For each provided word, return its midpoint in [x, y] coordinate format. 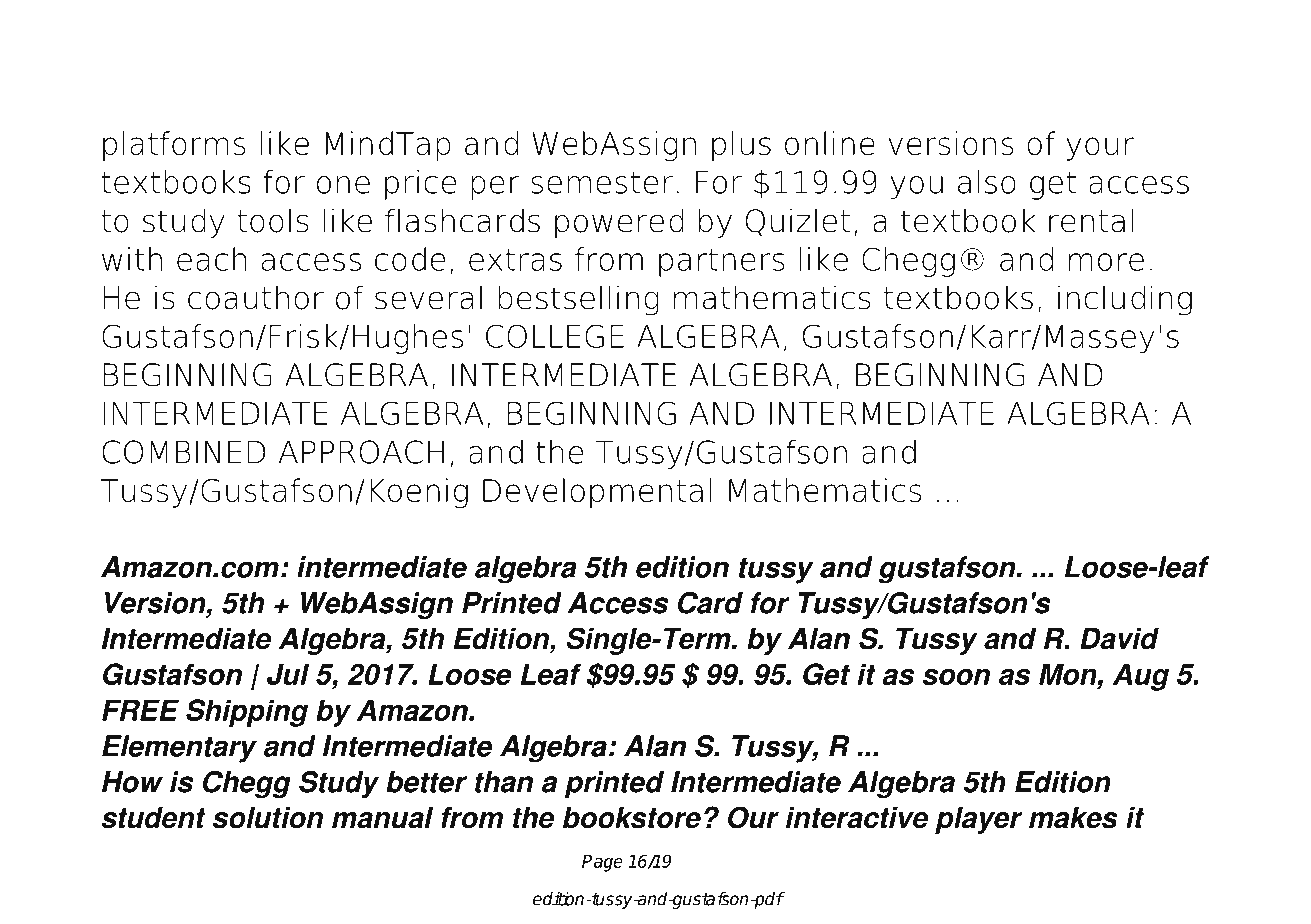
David [1119, 639]
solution [268, 818]
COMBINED [183, 452]
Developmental [597, 493]
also [987, 182]
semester [602, 182]
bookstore [632, 818]
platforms [174, 146]
